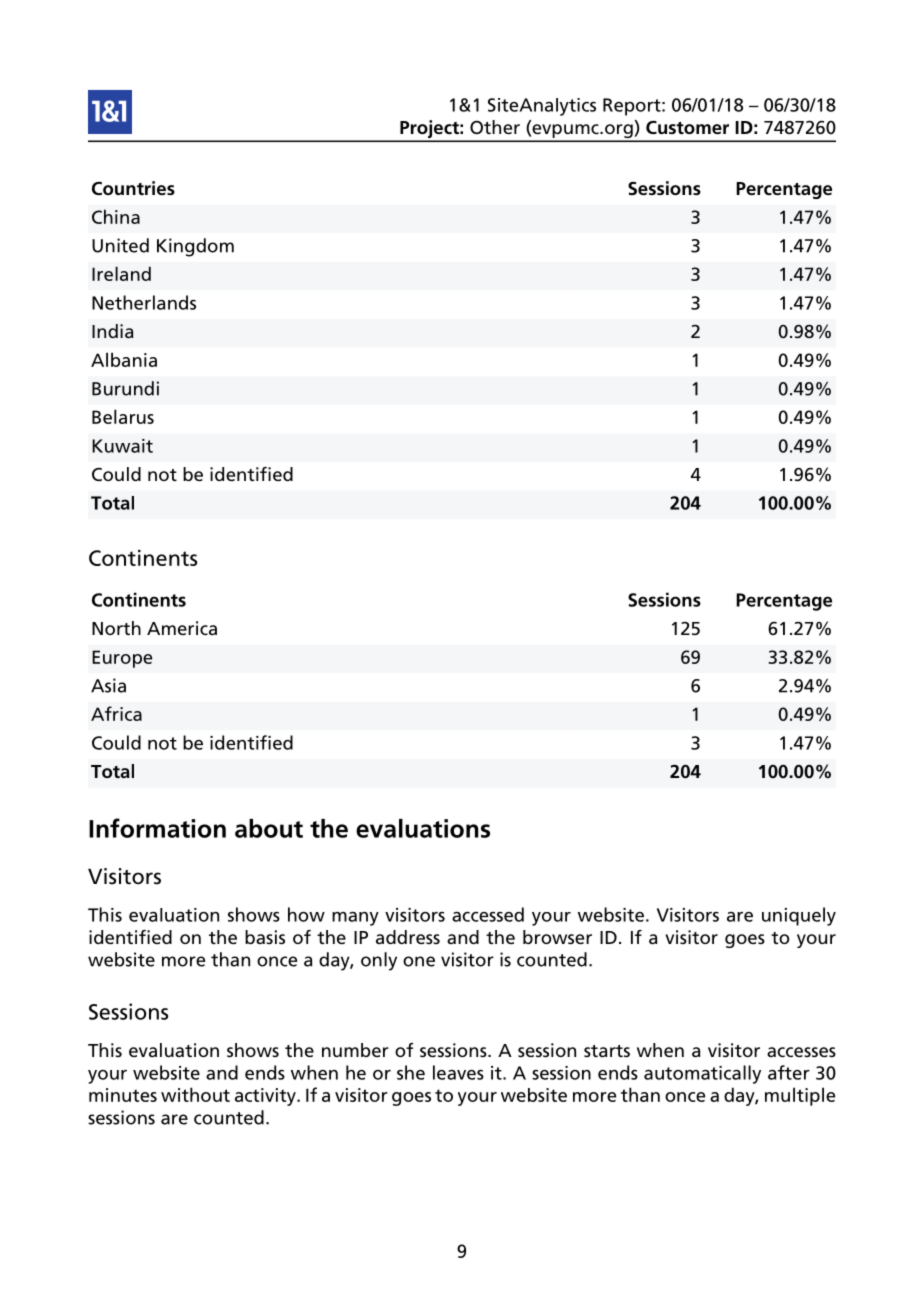 The image size is (924, 1308). What do you see at coordinates (495, 127) in the screenshot?
I see `Other` at bounding box center [495, 127].
